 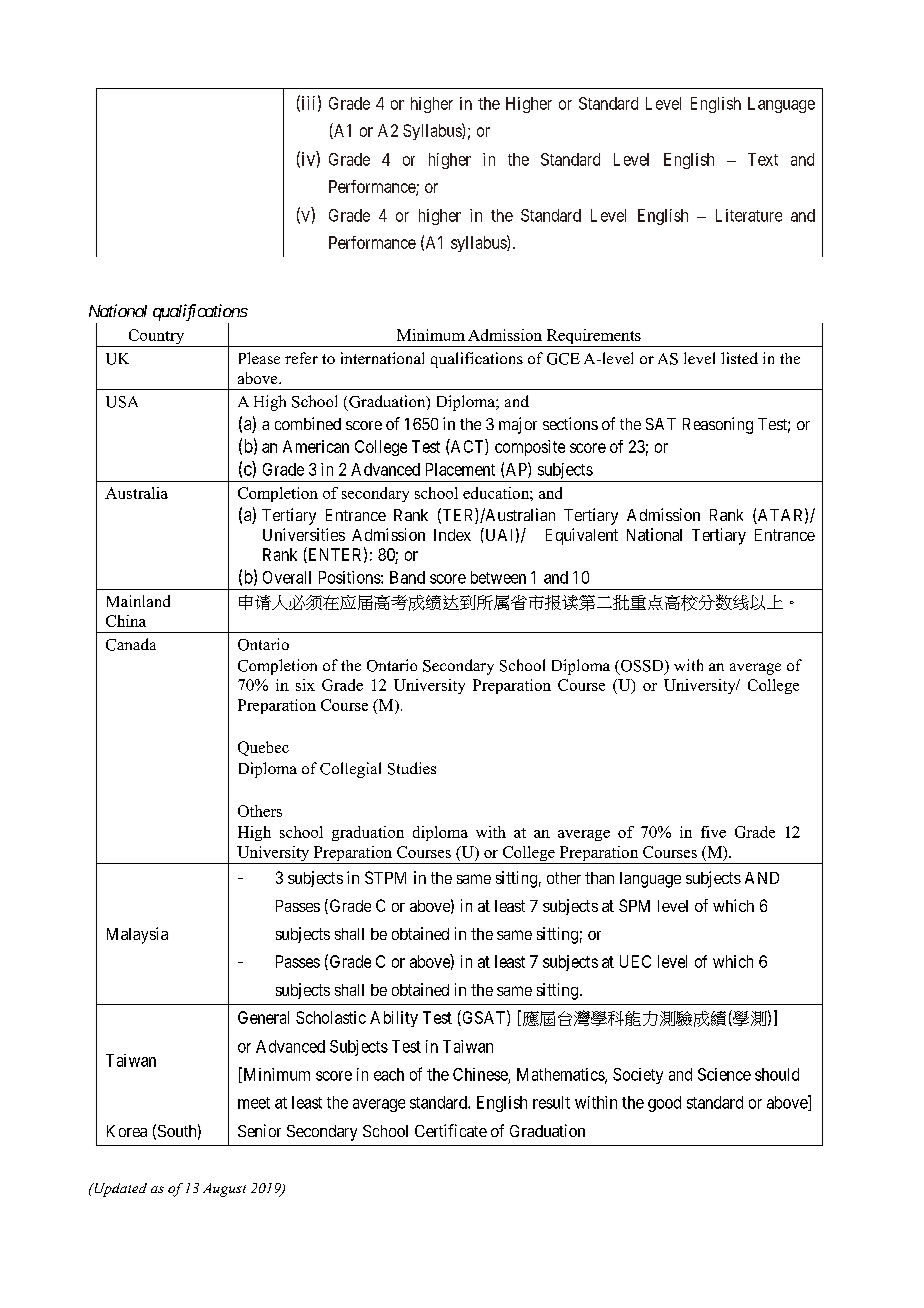 What do you see at coordinates (664, 1104) in the screenshot?
I see `good` at bounding box center [664, 1104].
